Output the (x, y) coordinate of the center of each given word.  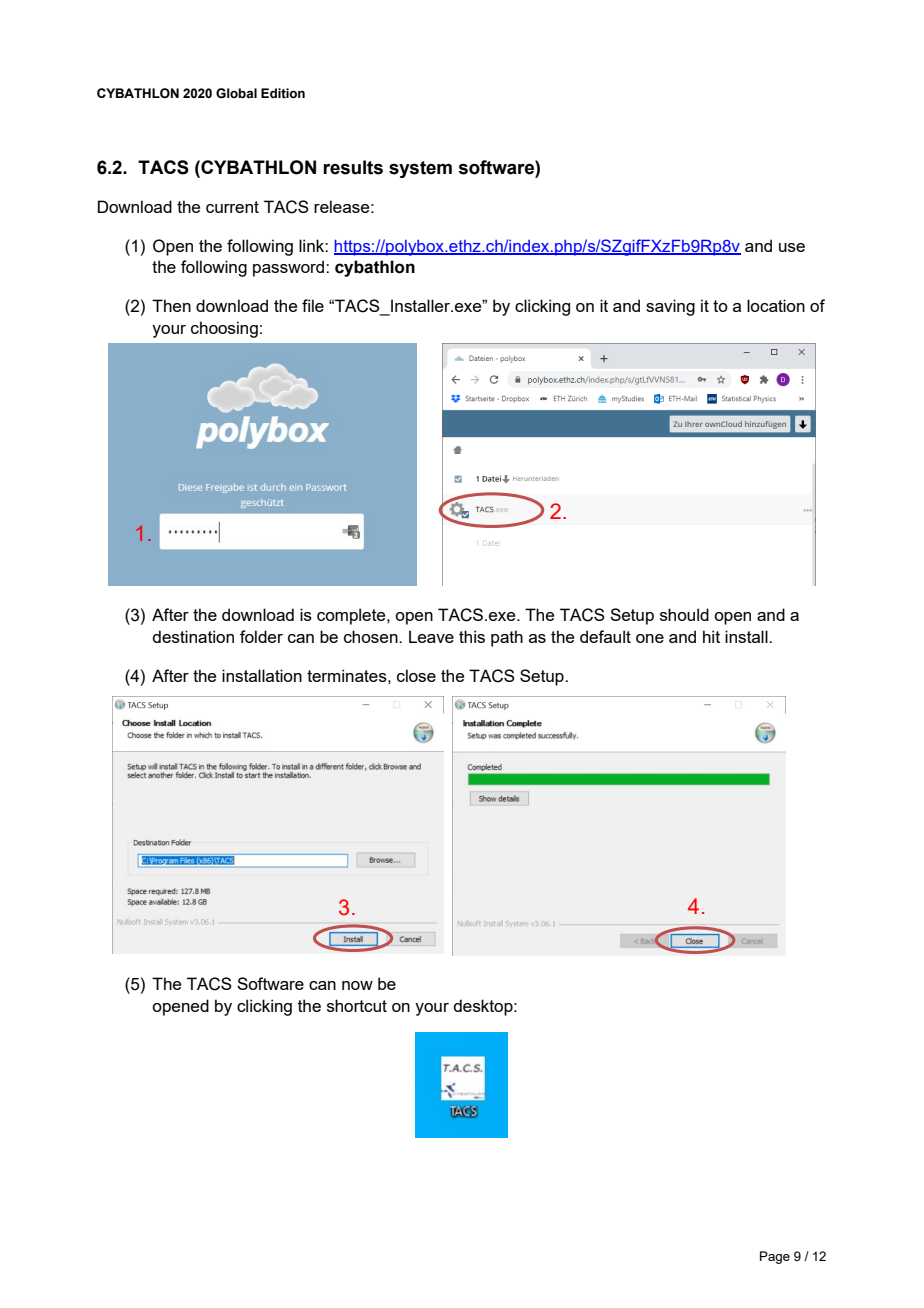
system (420, 169)
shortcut (357, 1005)
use (792, 247)
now (357, 985)
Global (236, 93)
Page (775, 1257)
